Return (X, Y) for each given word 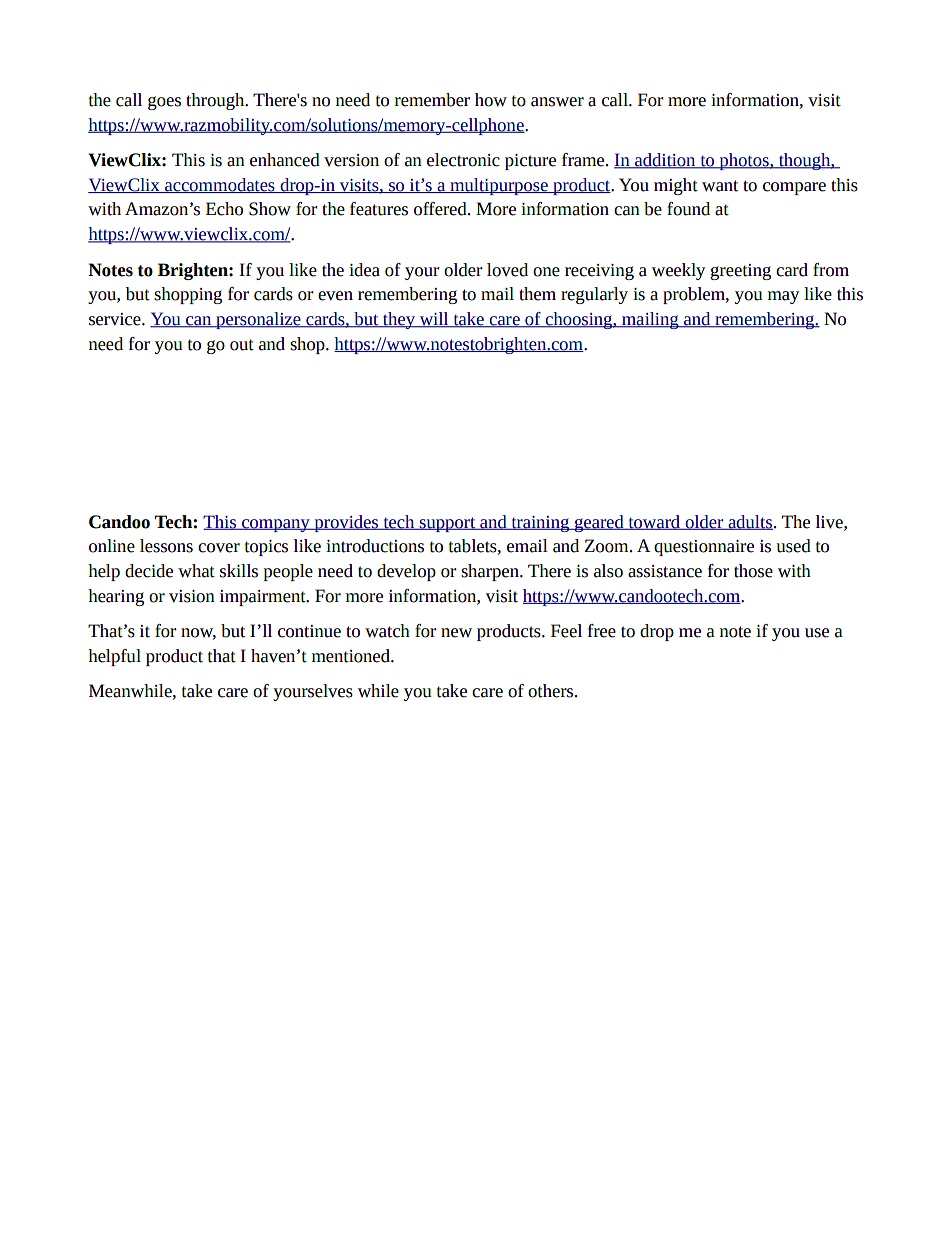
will (434, 320)
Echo (224, 209)
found (688, 209)
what (196, 571)
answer (557, 102)
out (242, 345)
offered (441, 209)
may (783, 297)
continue (309, 631)
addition (665, 161)
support (447, 524)
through (216, 101)
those (753, 571)
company (276, 525)
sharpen (491, 572)
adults (749, 522)
